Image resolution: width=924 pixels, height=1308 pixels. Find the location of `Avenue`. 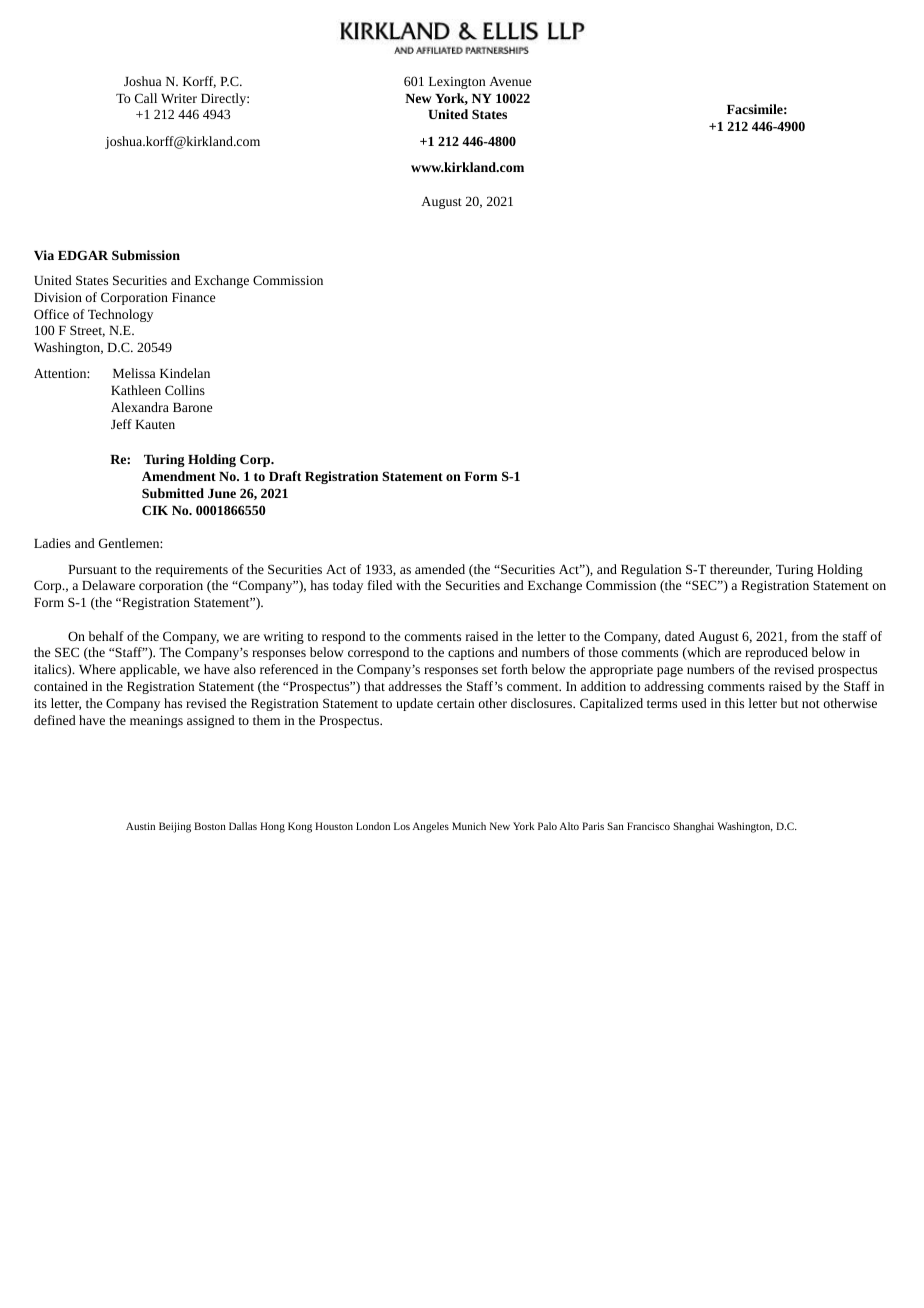

Avenue is located at coordinates (510, 81).
